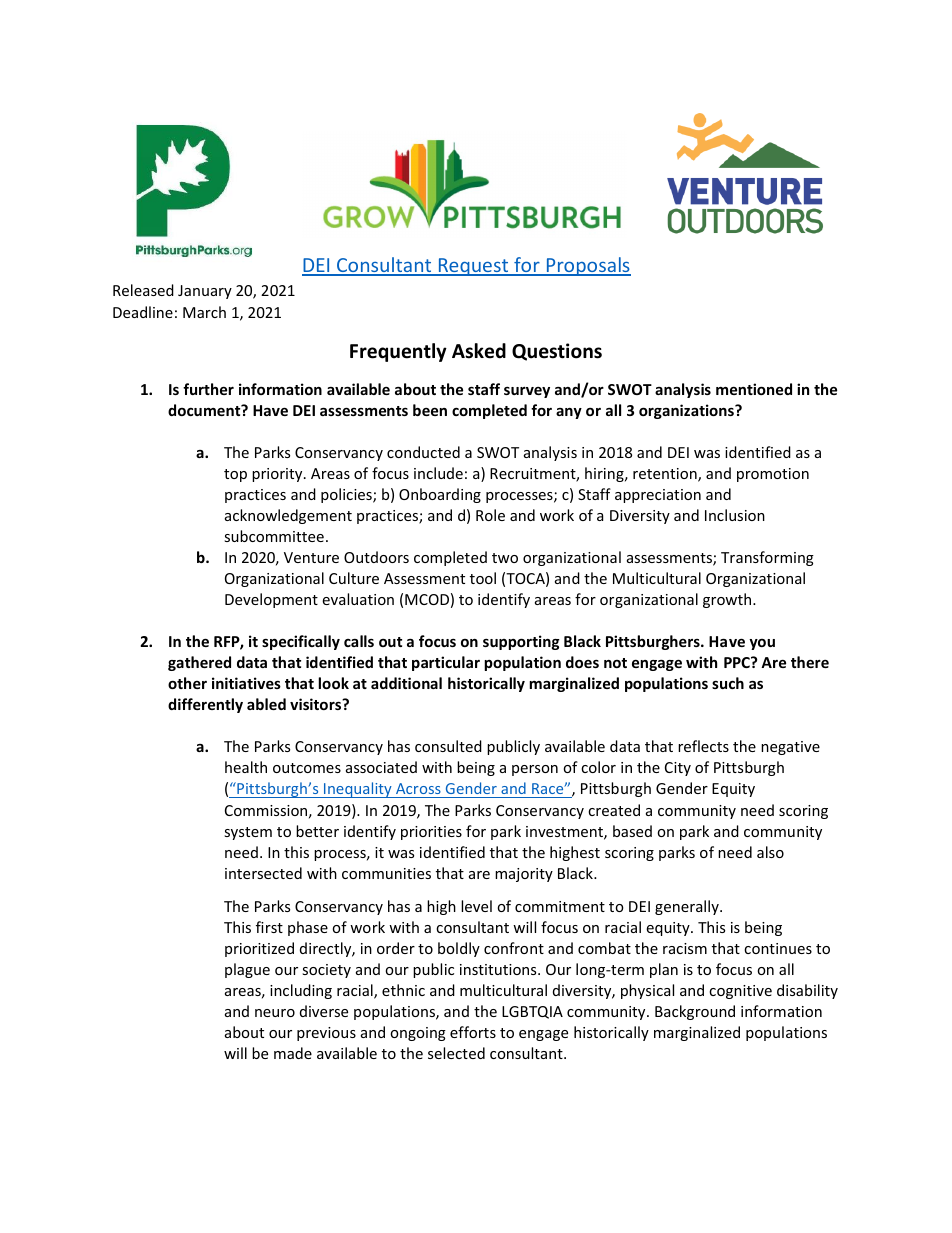  Describe the element at coordinates (431, 833) in the screenshot. I see `priorities` at that location.
